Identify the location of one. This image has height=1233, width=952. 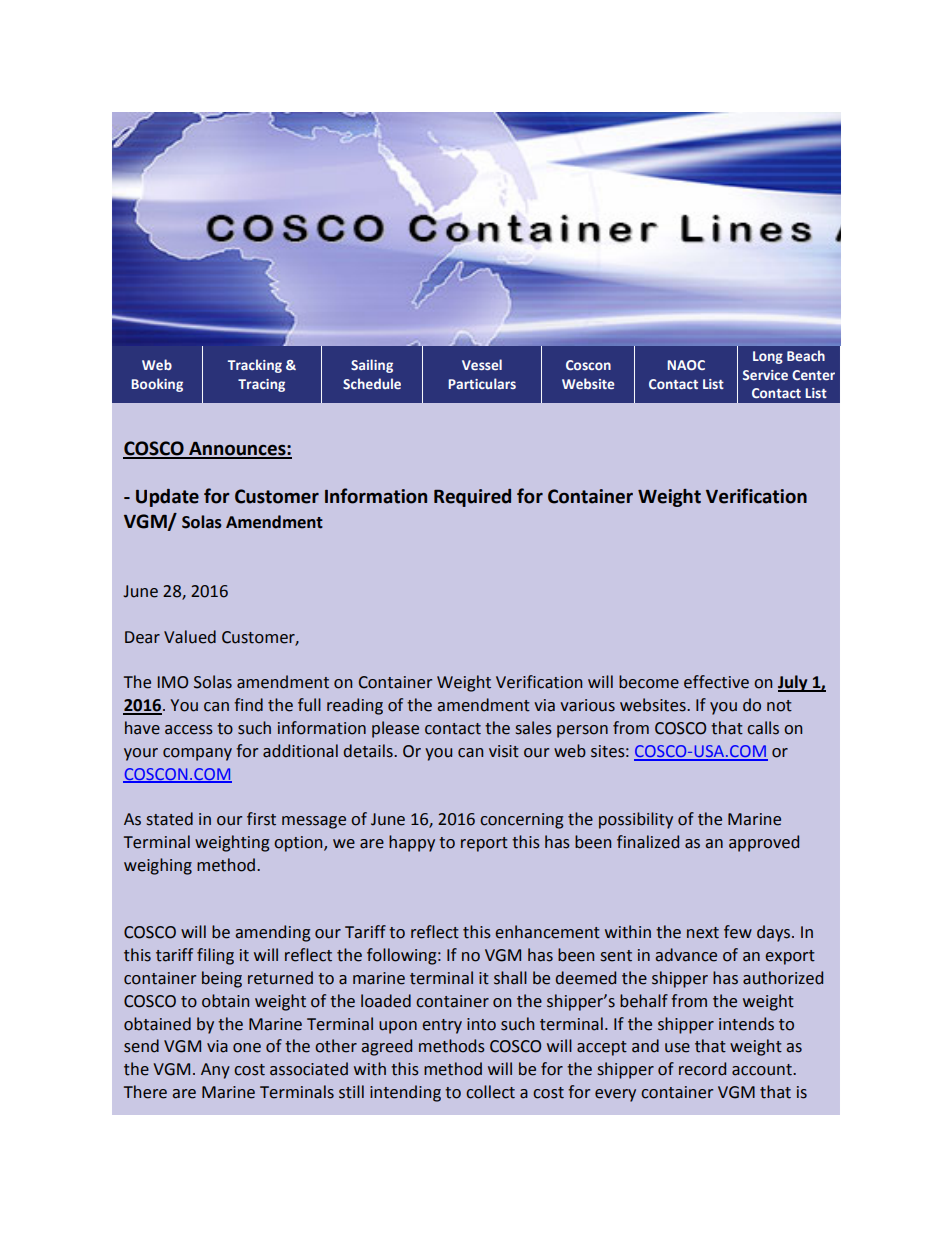
(247, 1048).
